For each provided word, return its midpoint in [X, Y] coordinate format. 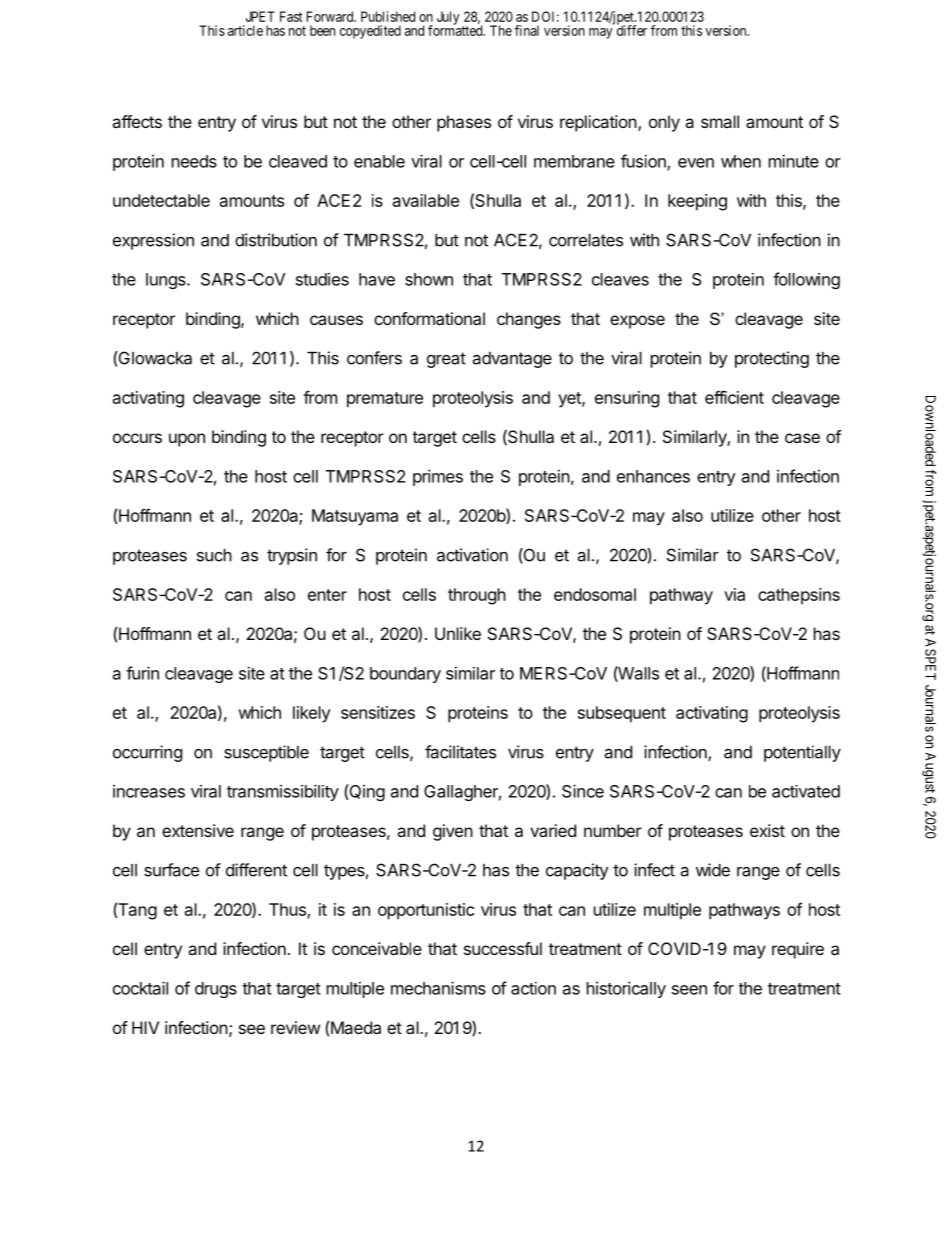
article [245, 30]
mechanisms [438, 988]
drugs [216, 990]
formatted [456, 30]
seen [689, 990]
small [720, 121]
